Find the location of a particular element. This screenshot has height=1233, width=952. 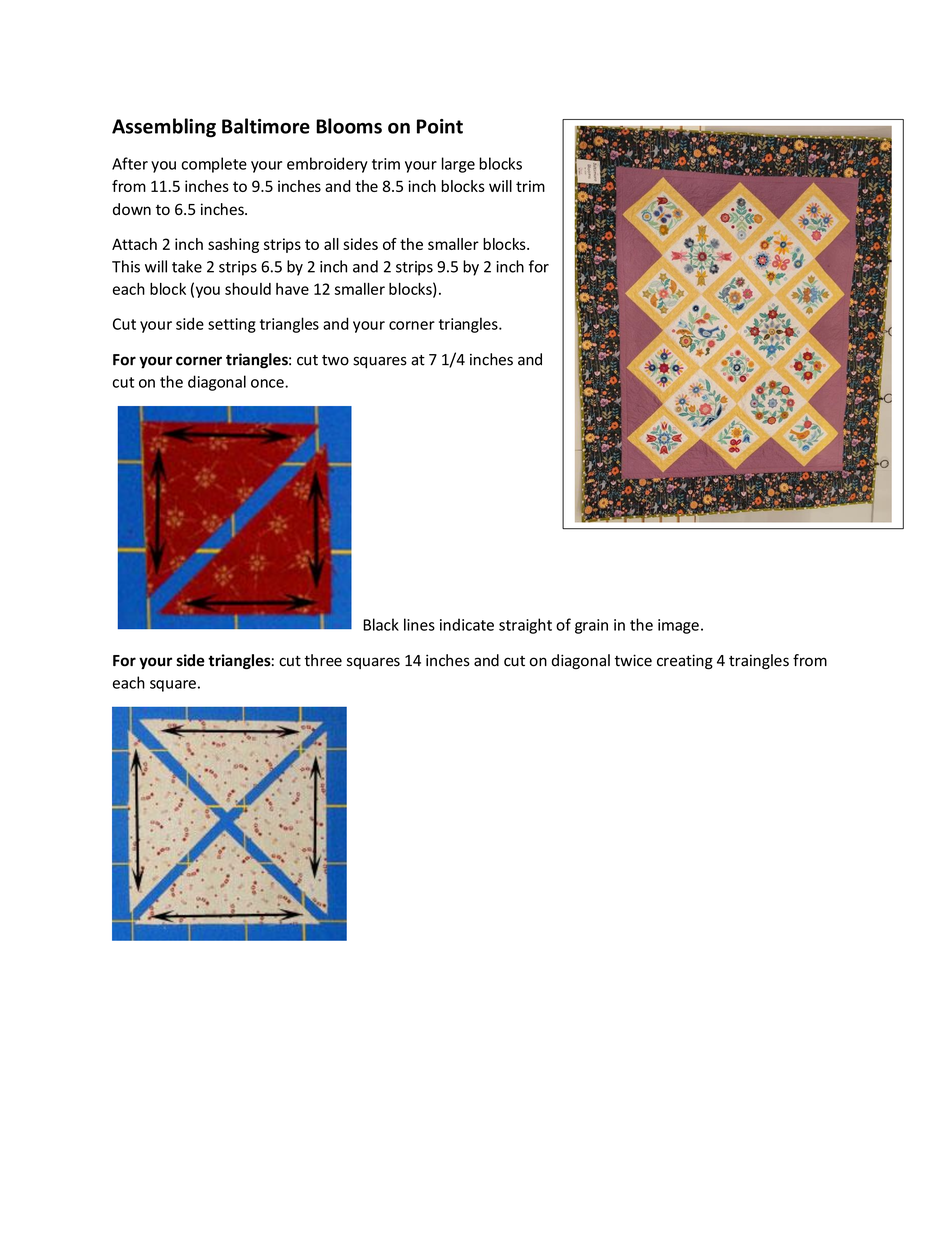

setting is located at coordinates (232, 325).
